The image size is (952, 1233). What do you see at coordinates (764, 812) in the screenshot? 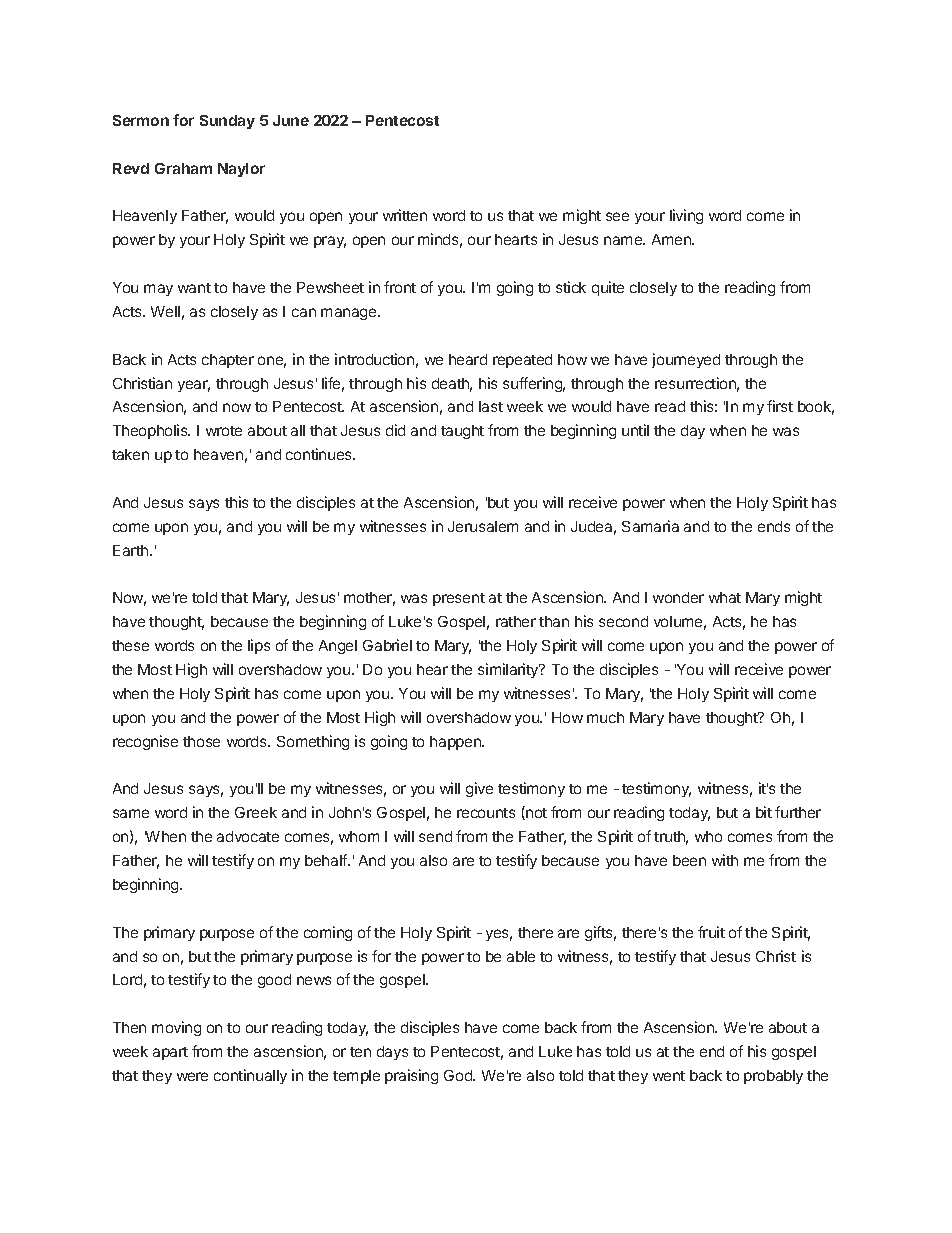
I see `bit` at bounding box center [764, 812].
